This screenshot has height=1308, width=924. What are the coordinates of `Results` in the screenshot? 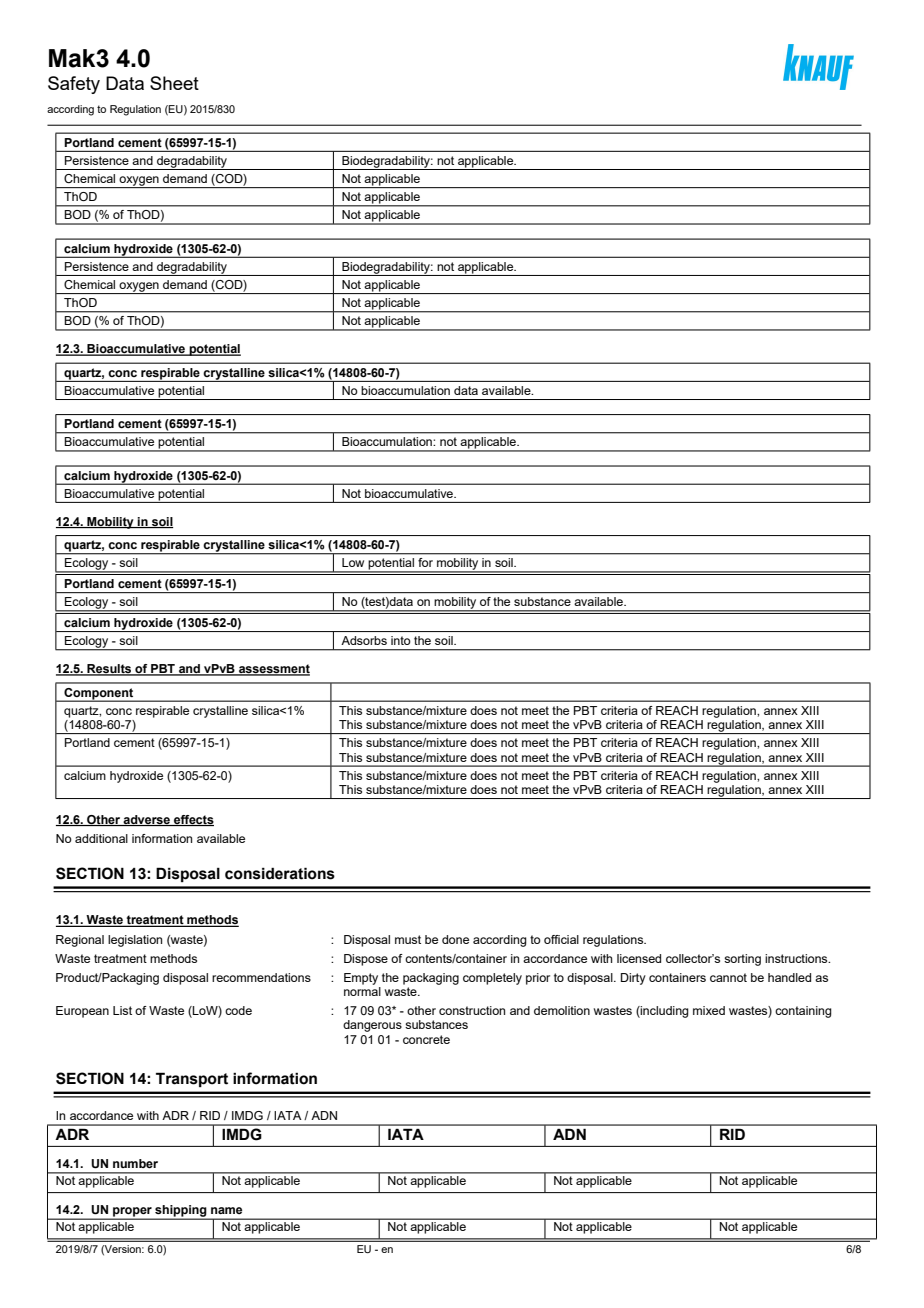 It's located at (109, 670).
